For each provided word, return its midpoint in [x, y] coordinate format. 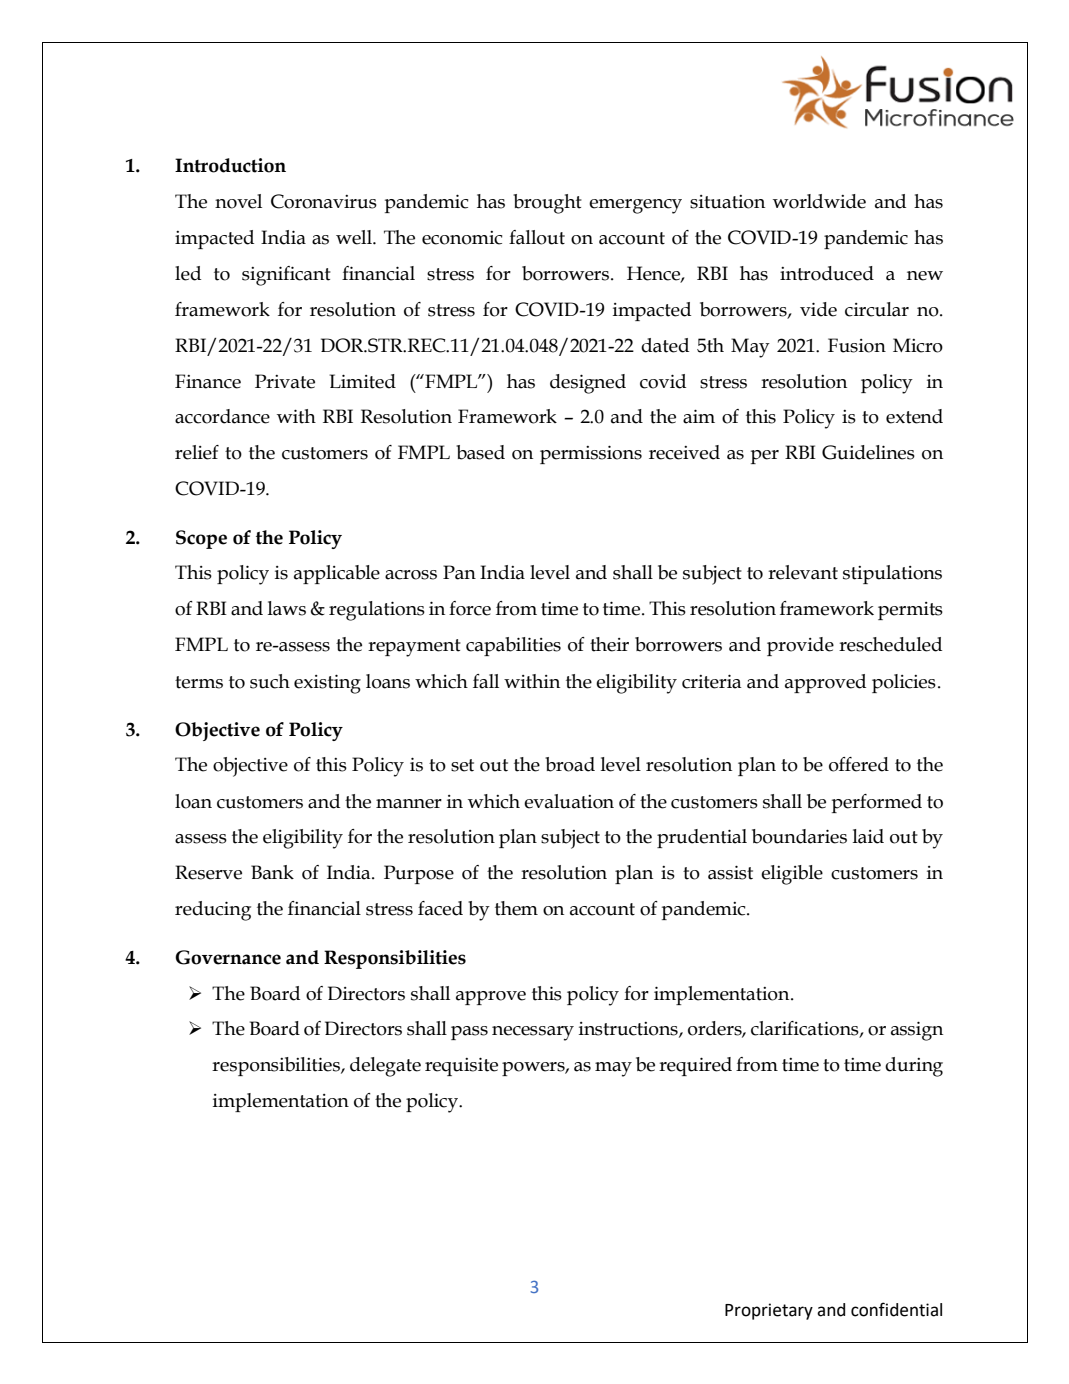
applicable [337, 574]
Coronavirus [324, 201]
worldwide [819, 201]
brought [547, 204]
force [470, 608]
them [516, 908]
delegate [385, 1067]
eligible [792, 875]
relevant [803, 572]
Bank [272, 872]
